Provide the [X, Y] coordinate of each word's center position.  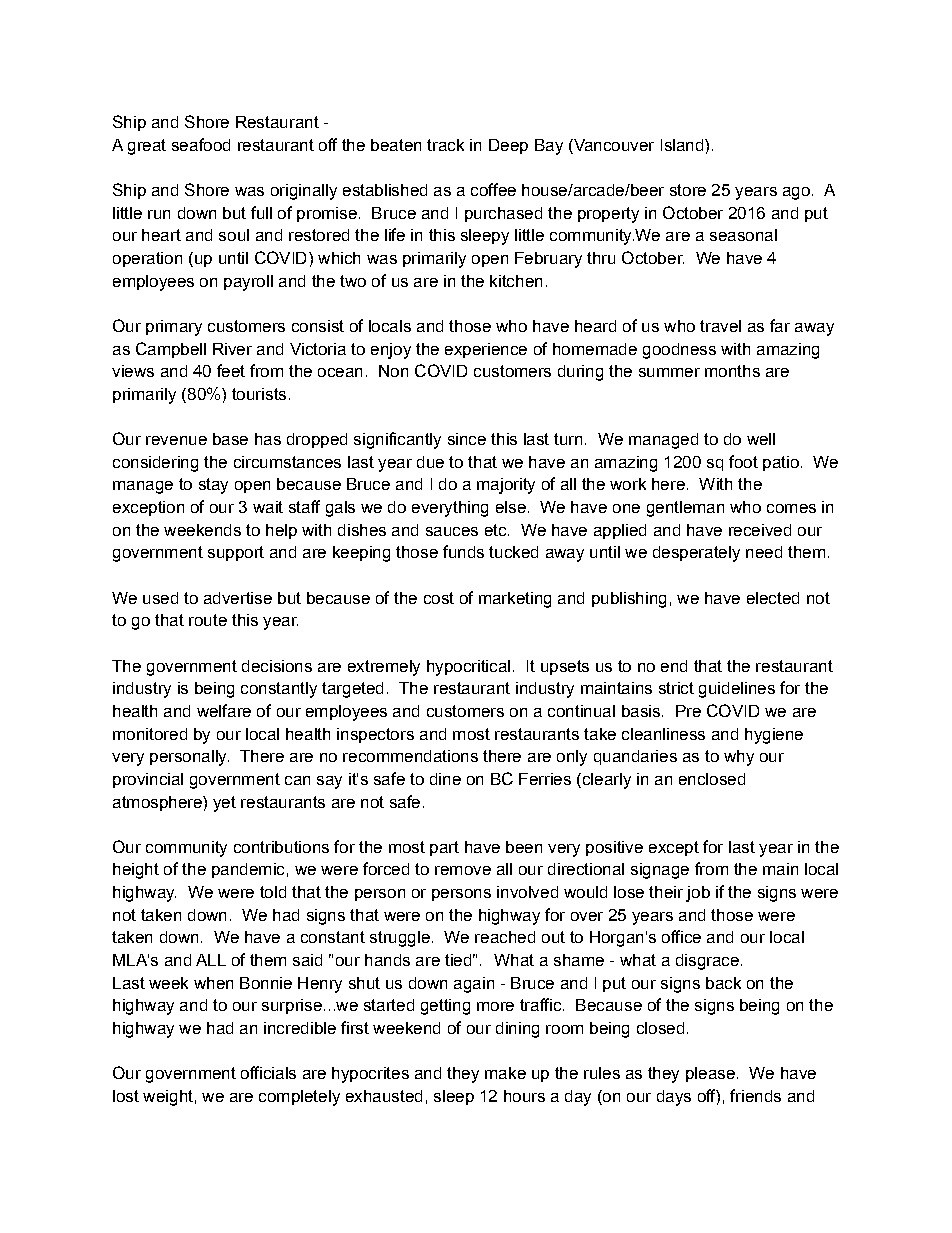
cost [439, 598]
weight [168, 1098]
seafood [201, 144]
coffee [493, 189]
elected [773, 598]
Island [683, 145]
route [208, 620]
